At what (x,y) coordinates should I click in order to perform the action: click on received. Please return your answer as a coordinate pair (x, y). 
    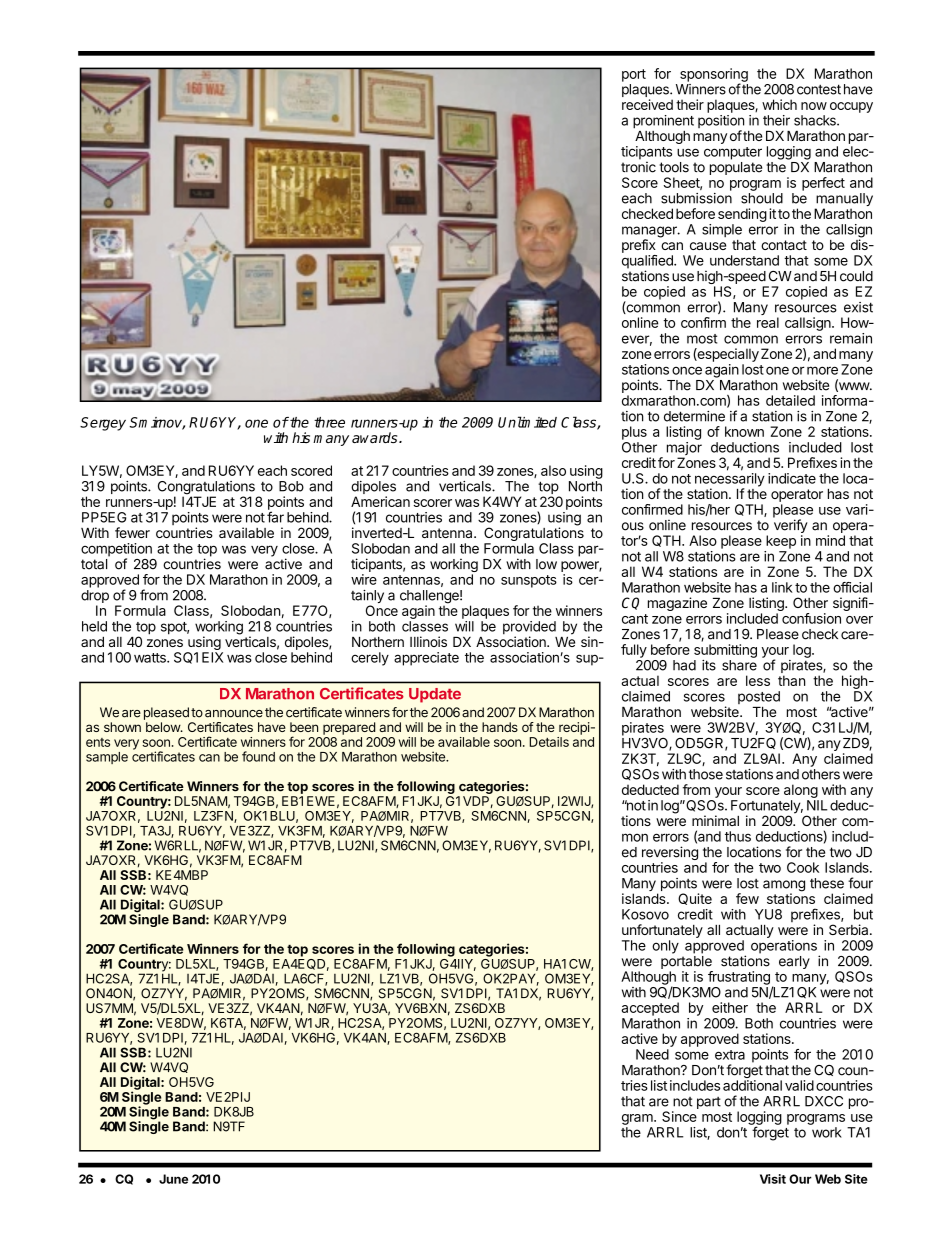
    Looking at the image, I should click on (647, 104).
